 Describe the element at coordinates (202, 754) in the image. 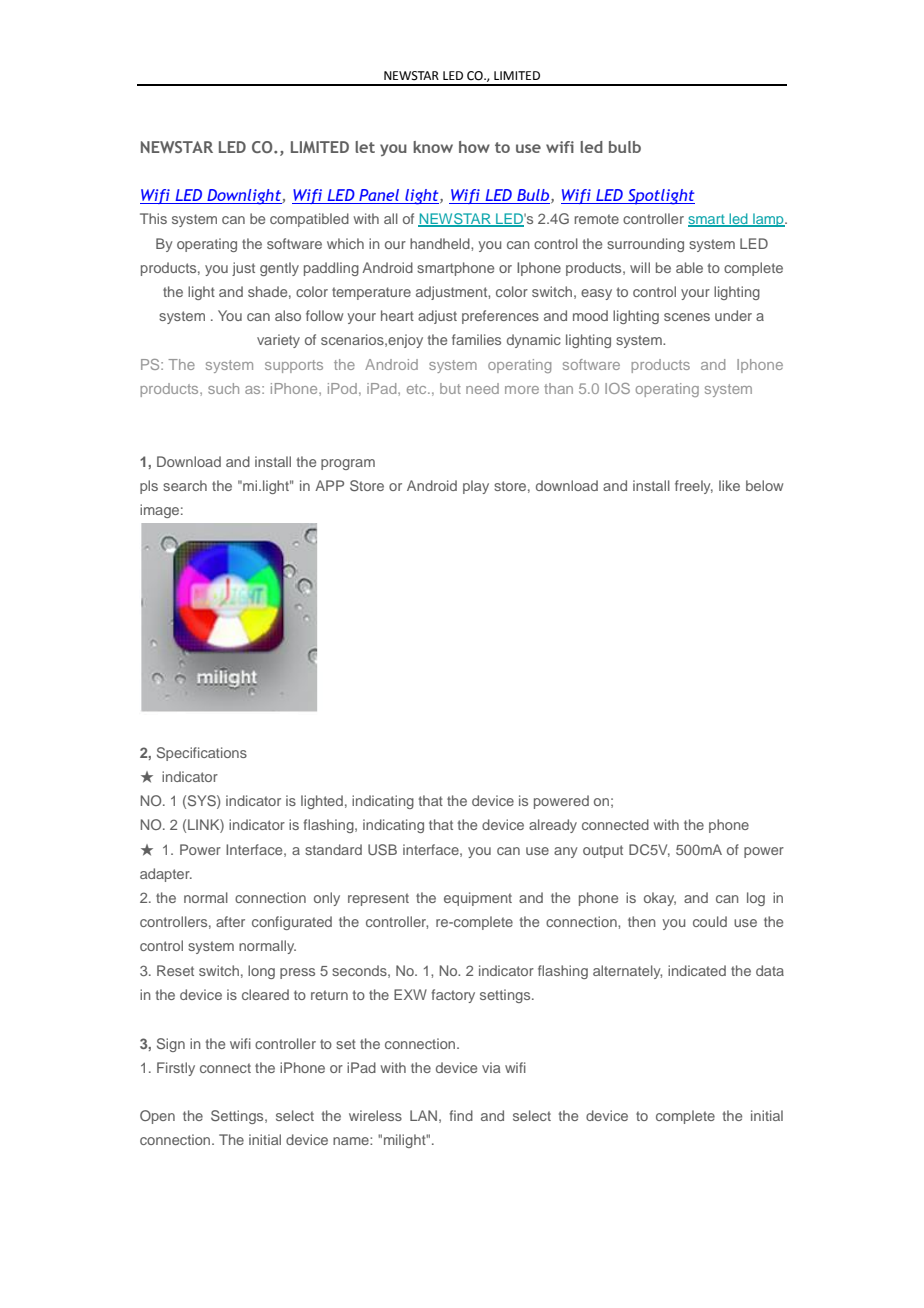

I see `Specifications` at that location.
